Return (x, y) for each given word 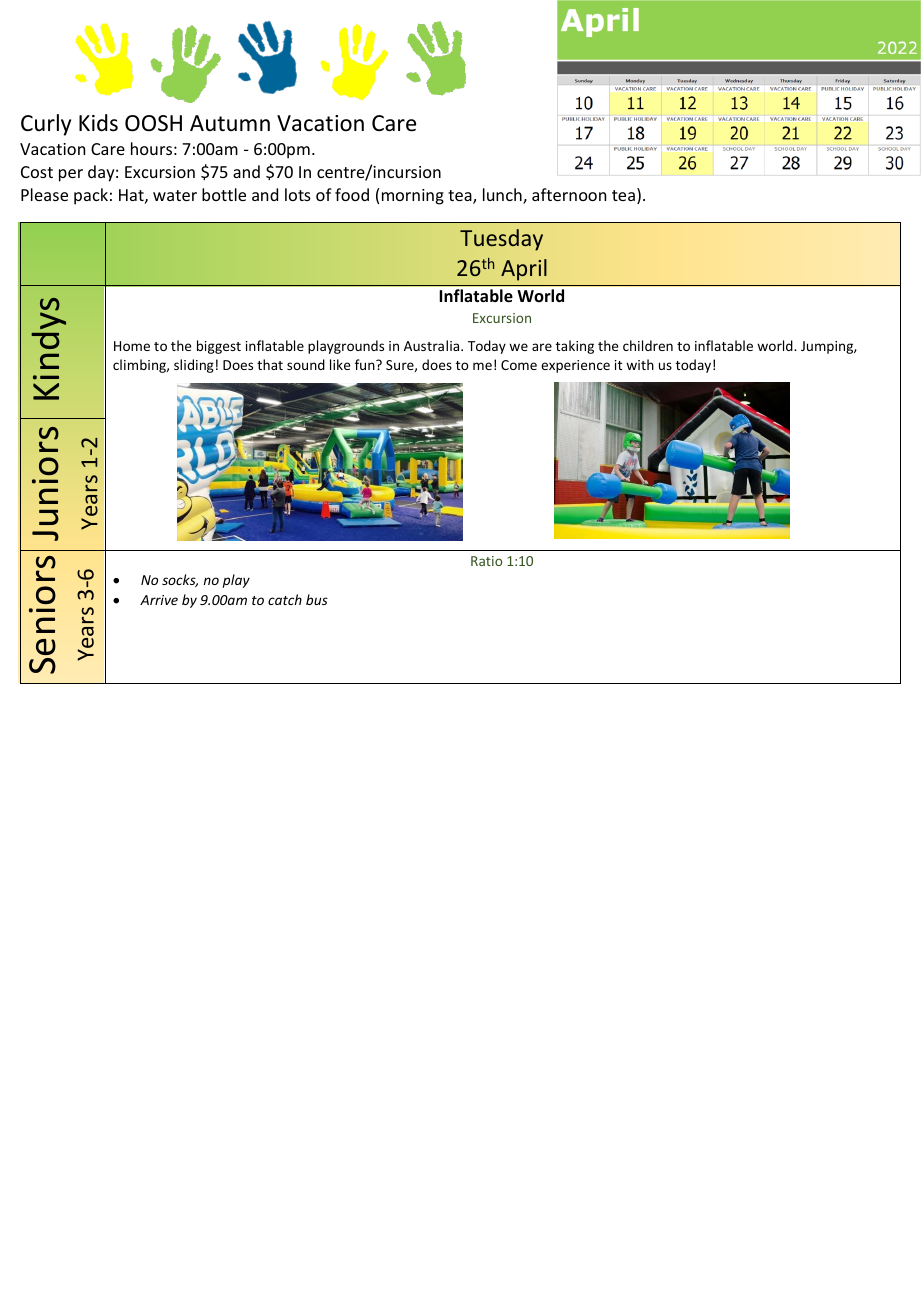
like (340, 364)
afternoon (569, 194)
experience (575, 366)
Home (132, 346)
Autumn (230, 123)
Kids (98, 123)
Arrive (159, 600)
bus (317, 599)
